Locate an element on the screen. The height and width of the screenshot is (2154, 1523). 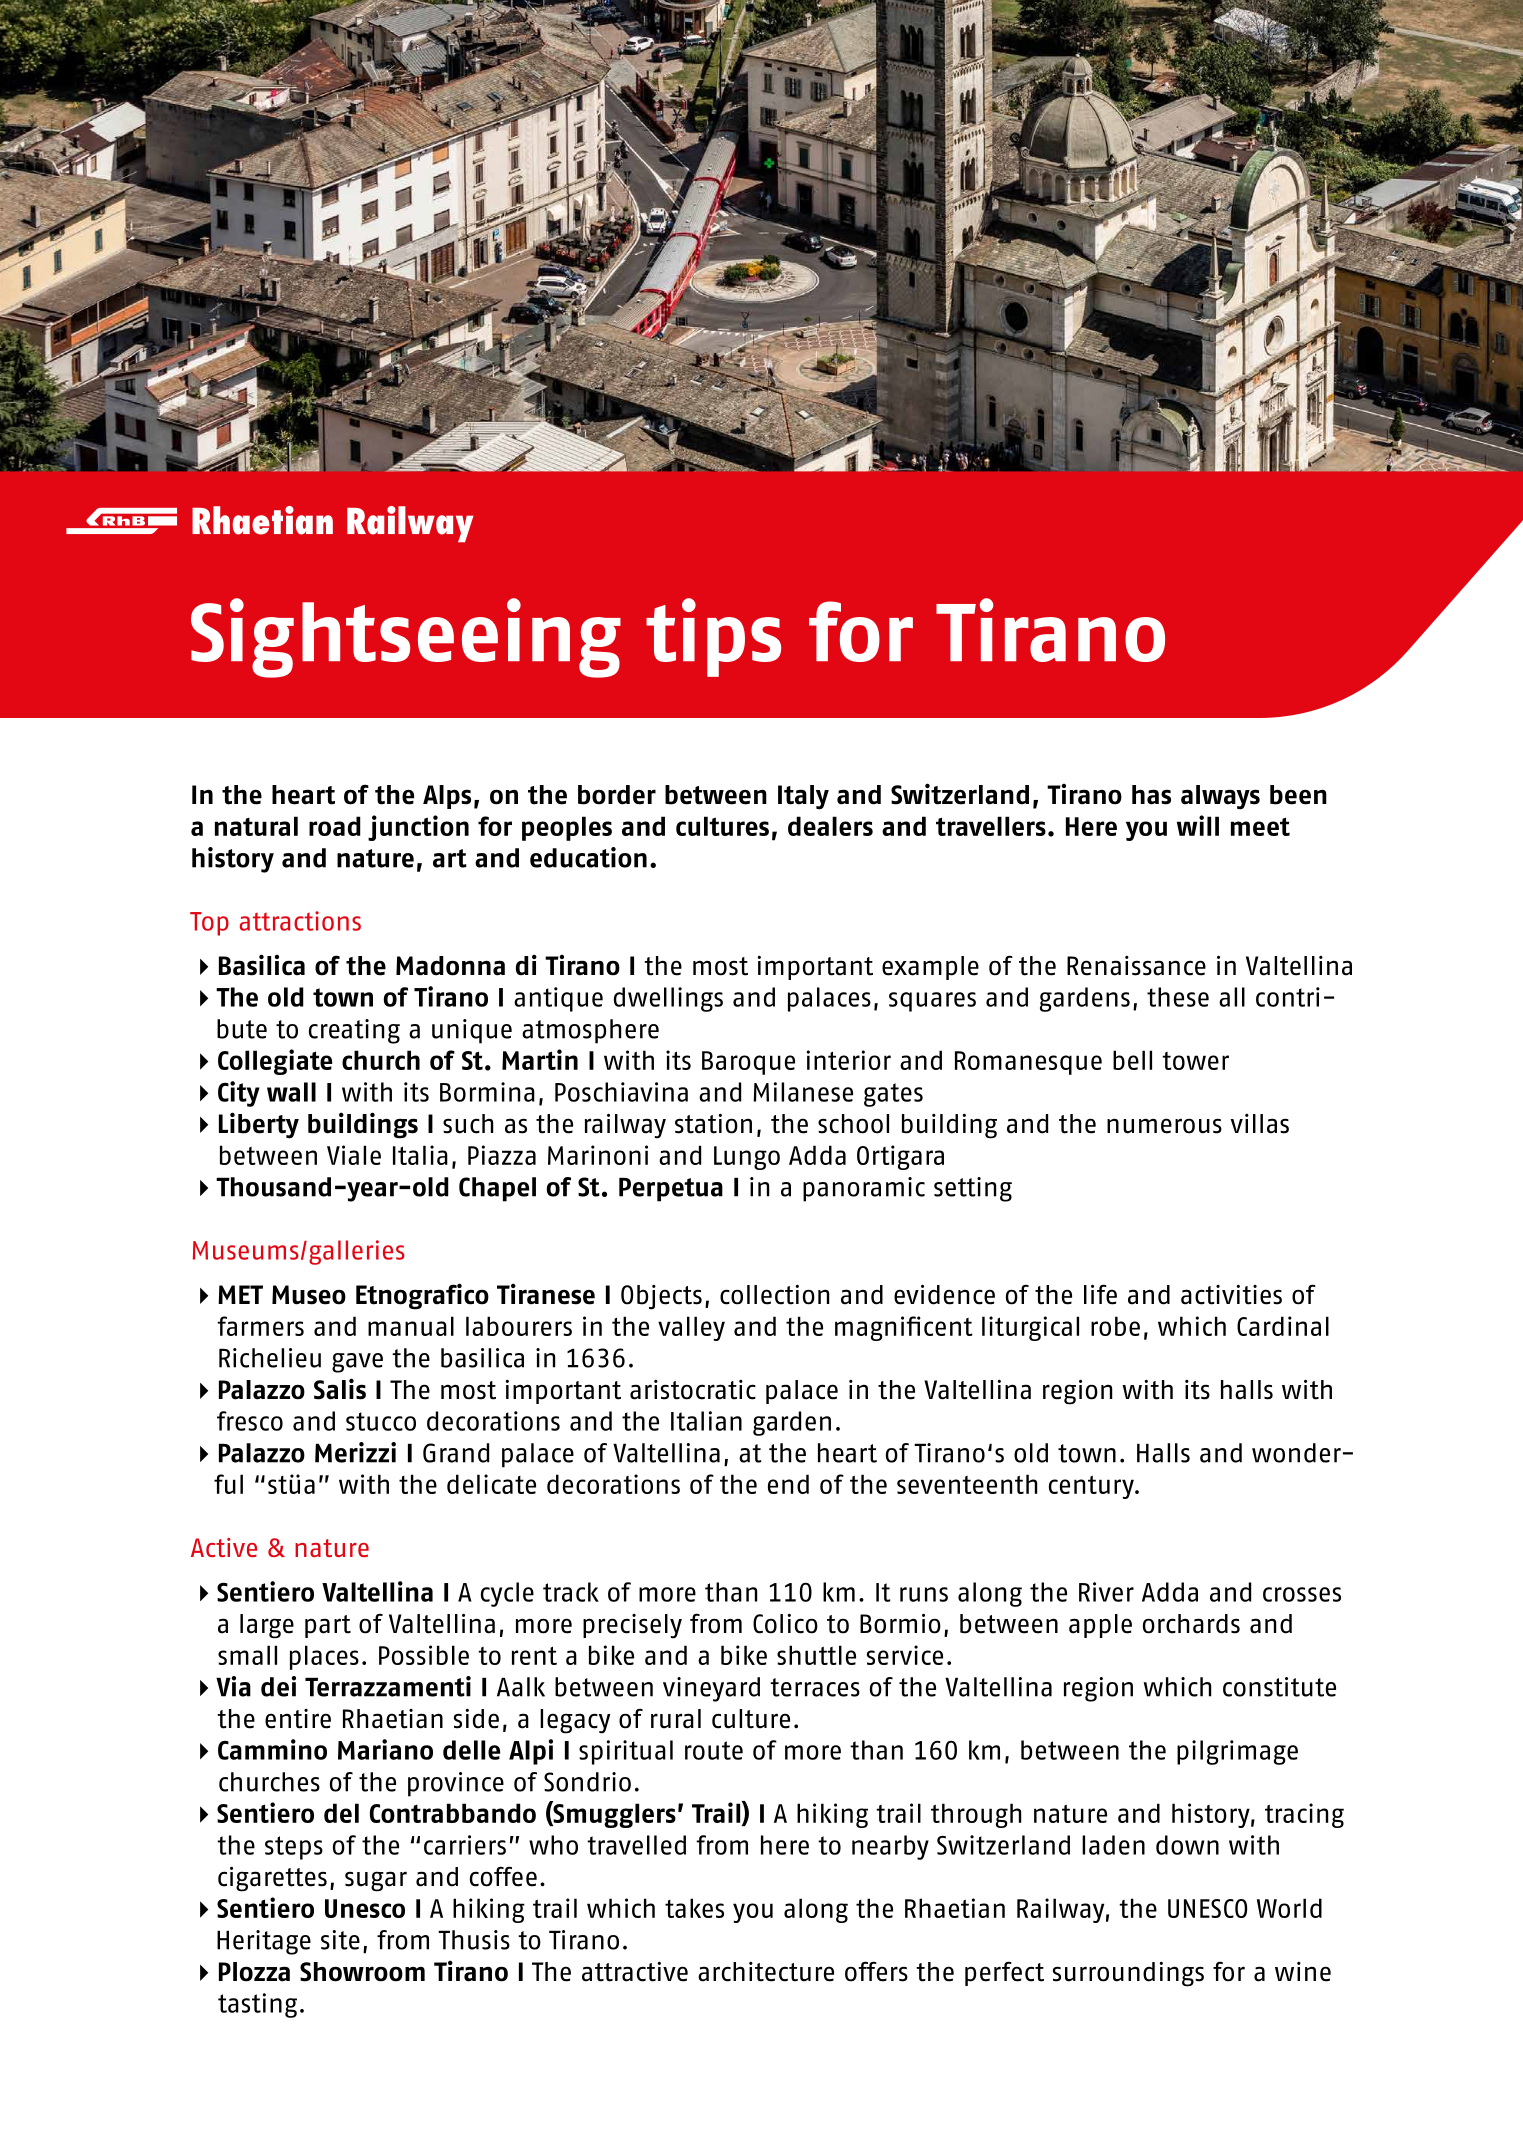
station is located at coordinates (713, 1123).
